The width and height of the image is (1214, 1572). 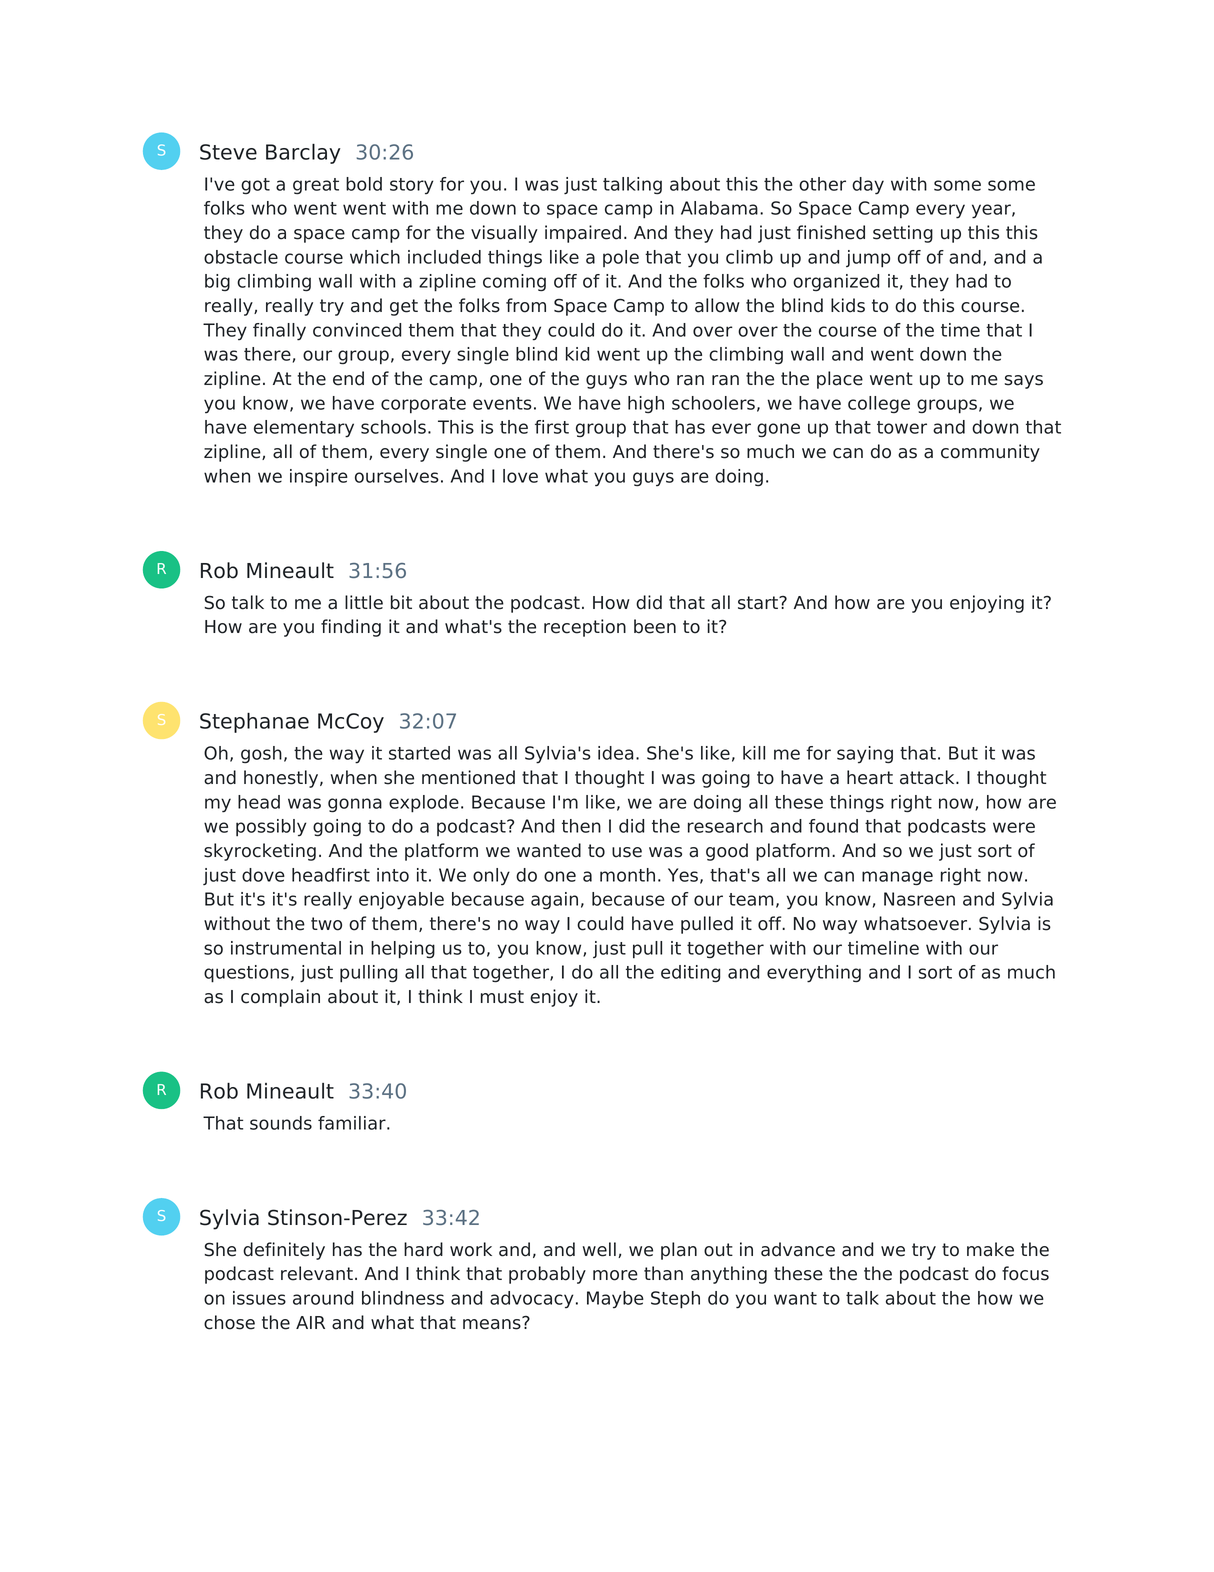 What do you see at coordinates (271, 828) in the image?
I see `possibly` at bounding box center [271, 828].
